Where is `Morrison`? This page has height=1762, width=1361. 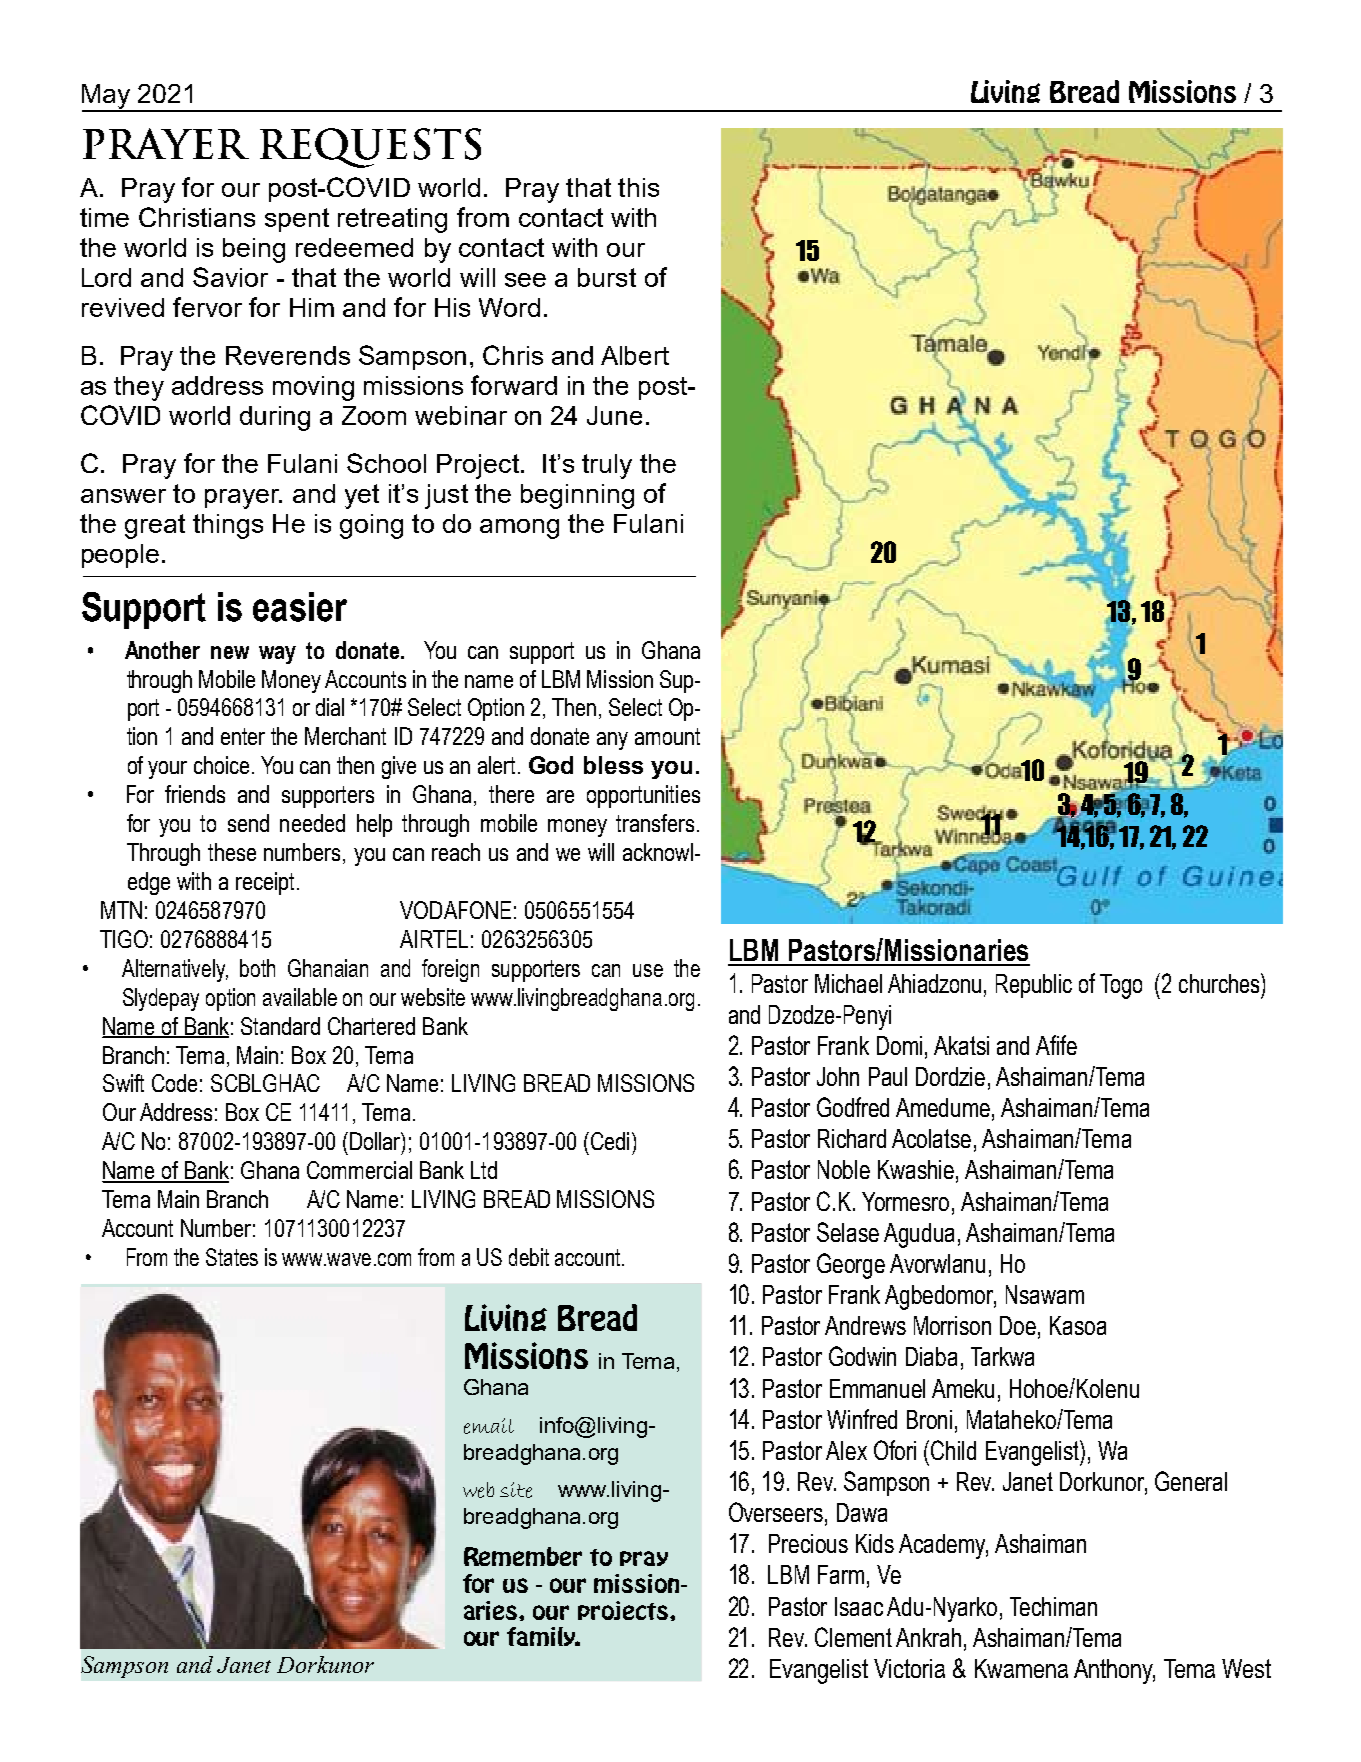
Morrison is located at coordinates (952, 1325).
